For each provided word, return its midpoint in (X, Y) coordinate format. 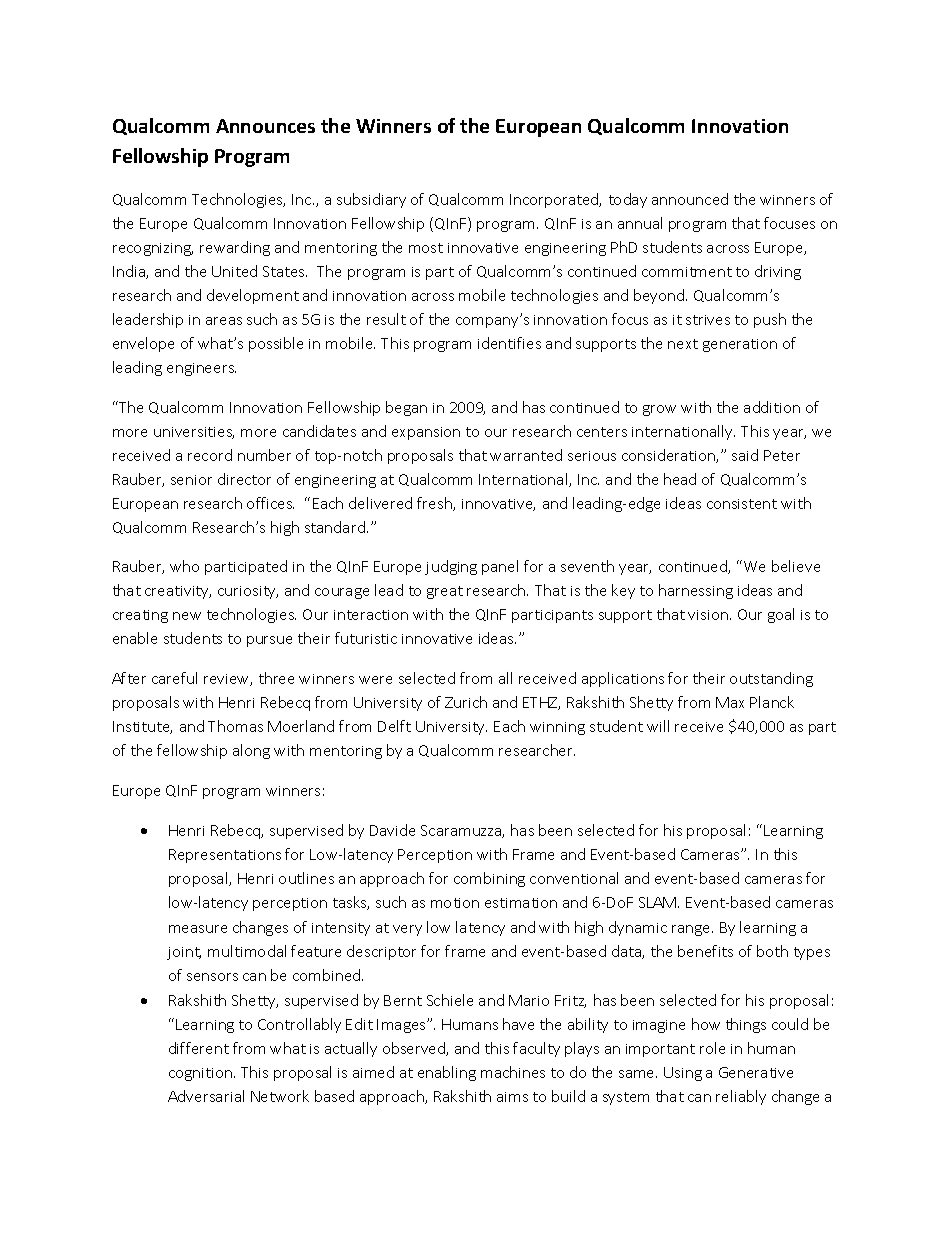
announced (690, 199)
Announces (265, 126)
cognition (200, 1074)
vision (708, 615)
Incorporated (555, 200)
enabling (447, 1073)
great (445, 592)
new (187, 616)
